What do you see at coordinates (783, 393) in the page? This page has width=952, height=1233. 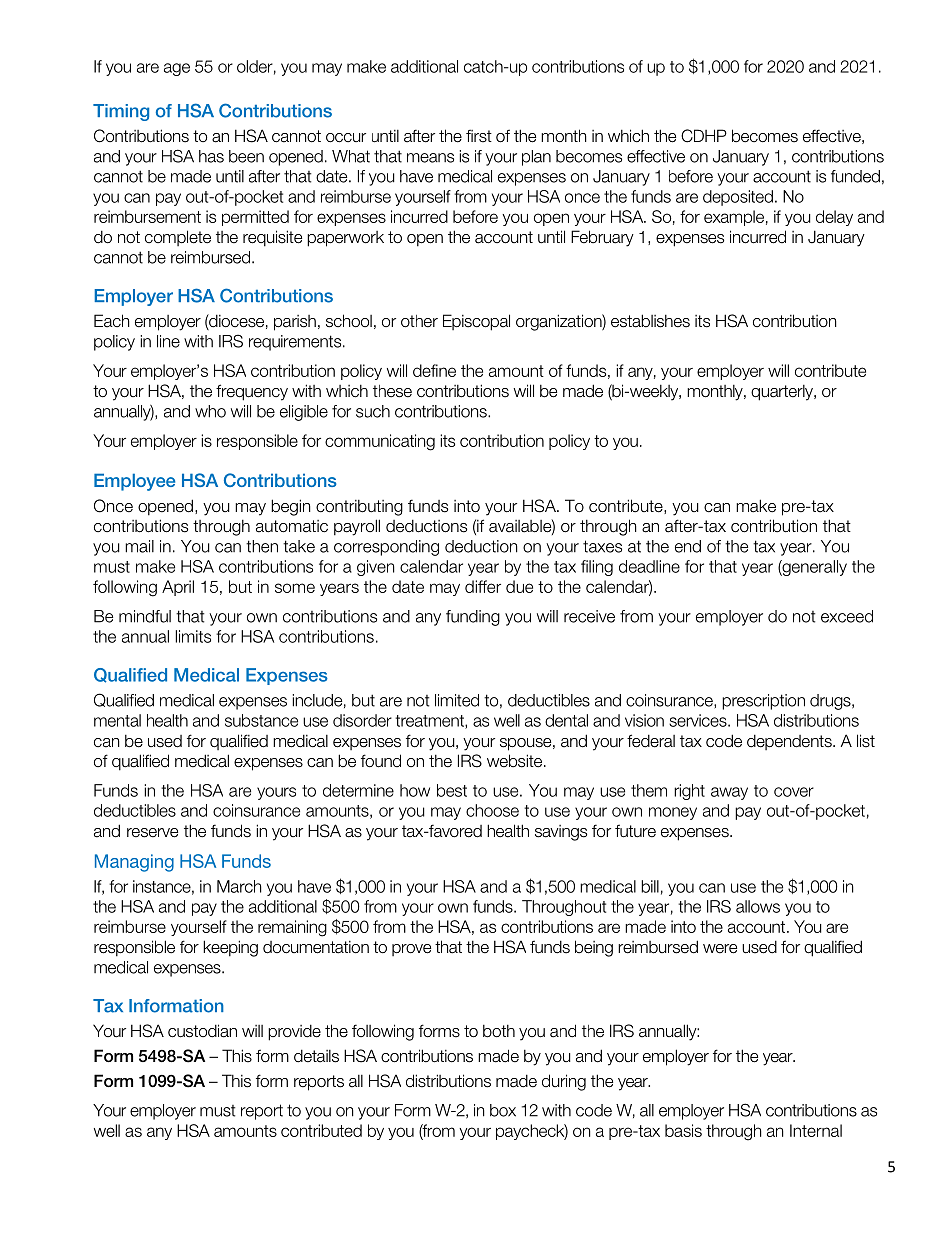 I see `quarterly` at bounding box center [783, 393].
